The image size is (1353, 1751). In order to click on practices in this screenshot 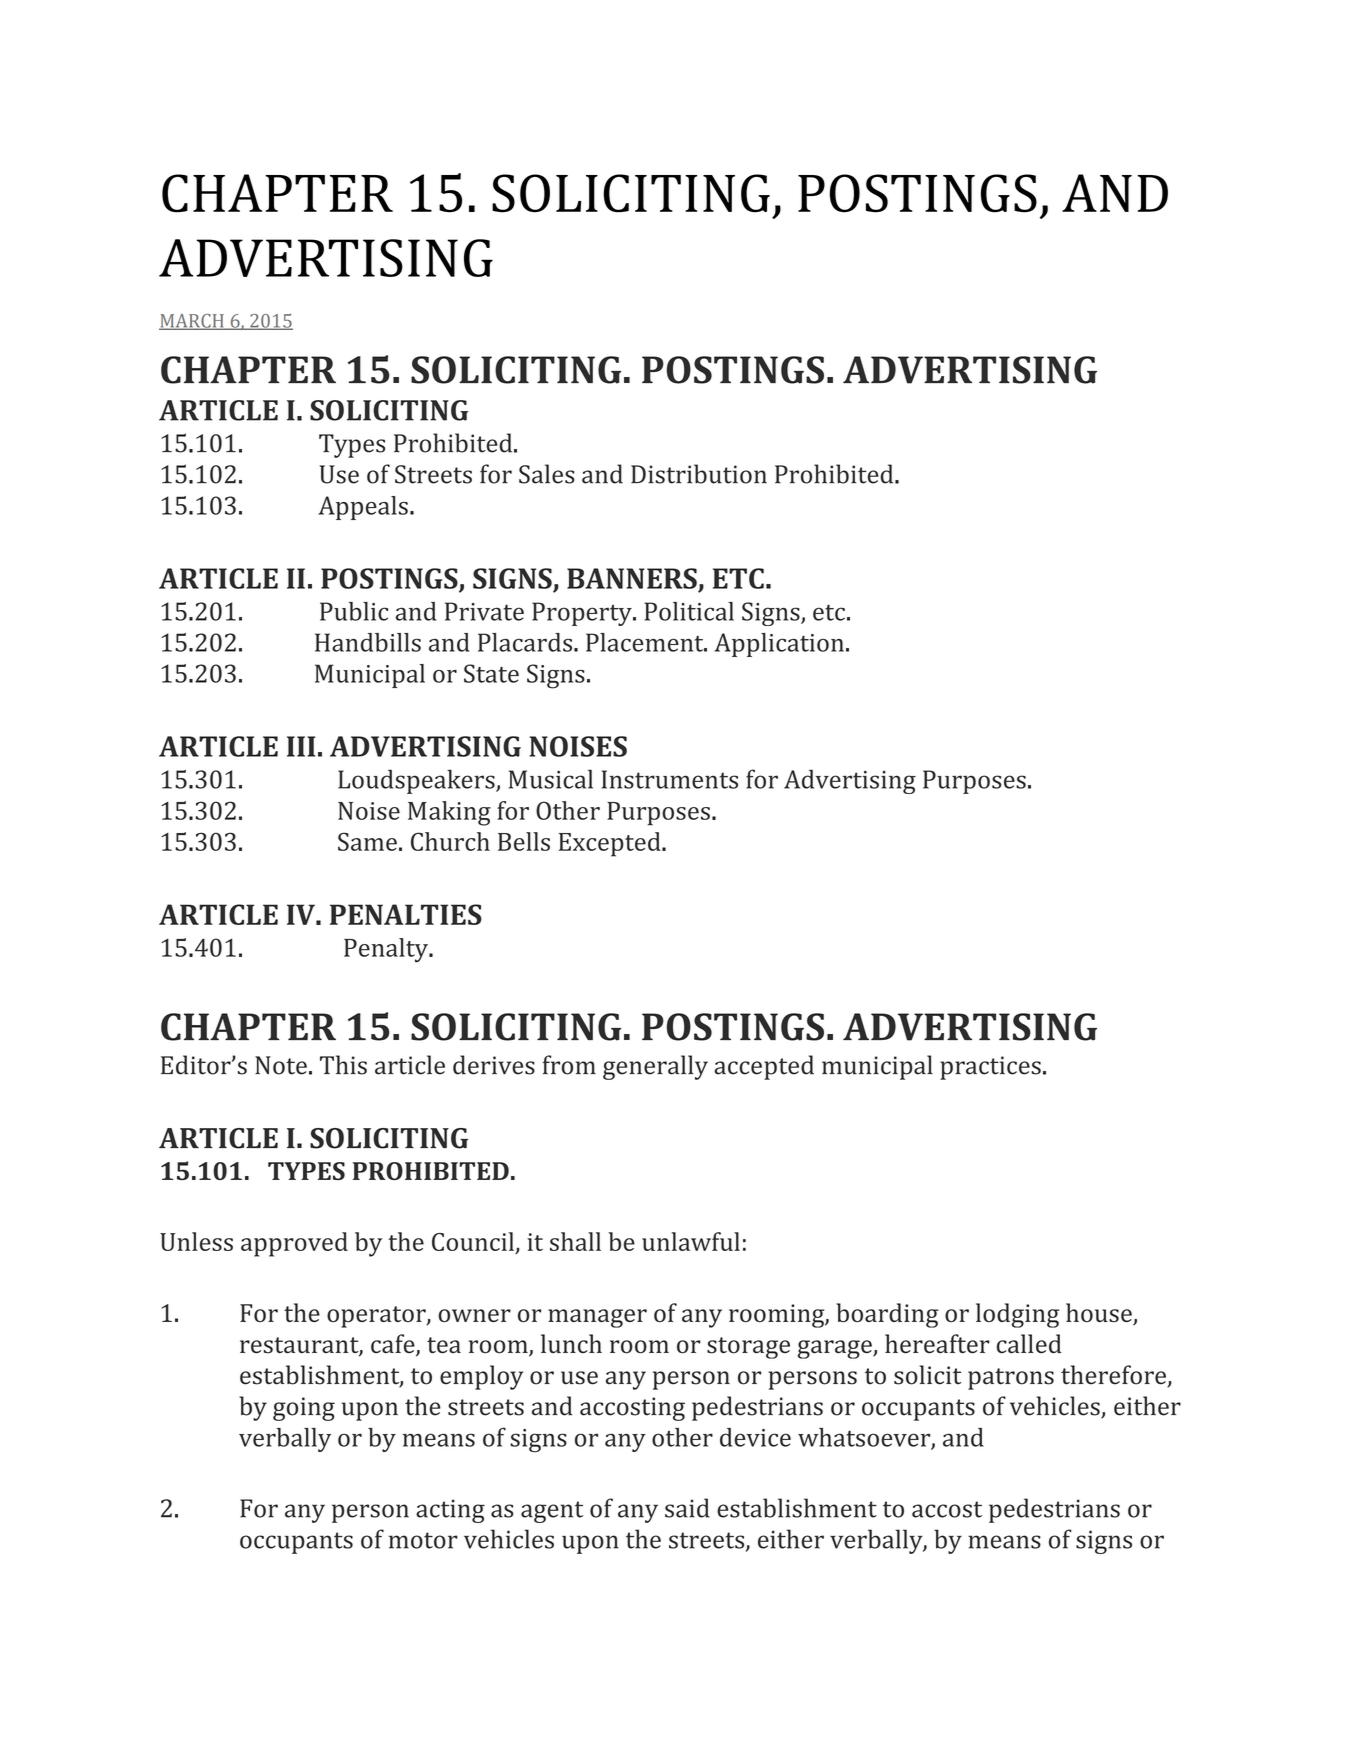, I will do `click(990, 1068)`.
